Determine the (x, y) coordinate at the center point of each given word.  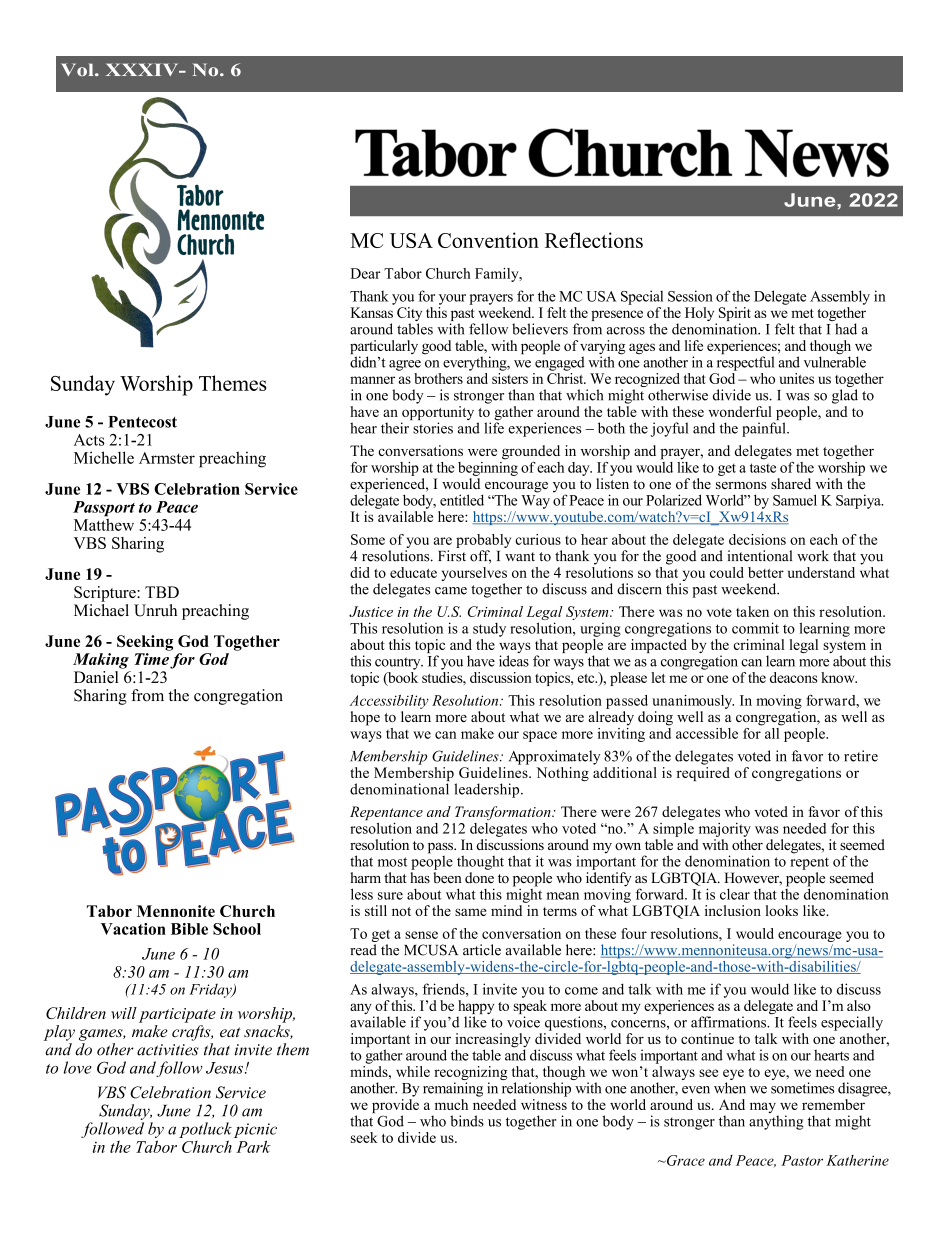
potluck (205, 1130)
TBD (162, 592)
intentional (759, 556)
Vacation (133, 929)
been (447, 878)
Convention (488, 240)
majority (725, 830)
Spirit (733, 315)
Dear (366, 273)
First (452, 556)
